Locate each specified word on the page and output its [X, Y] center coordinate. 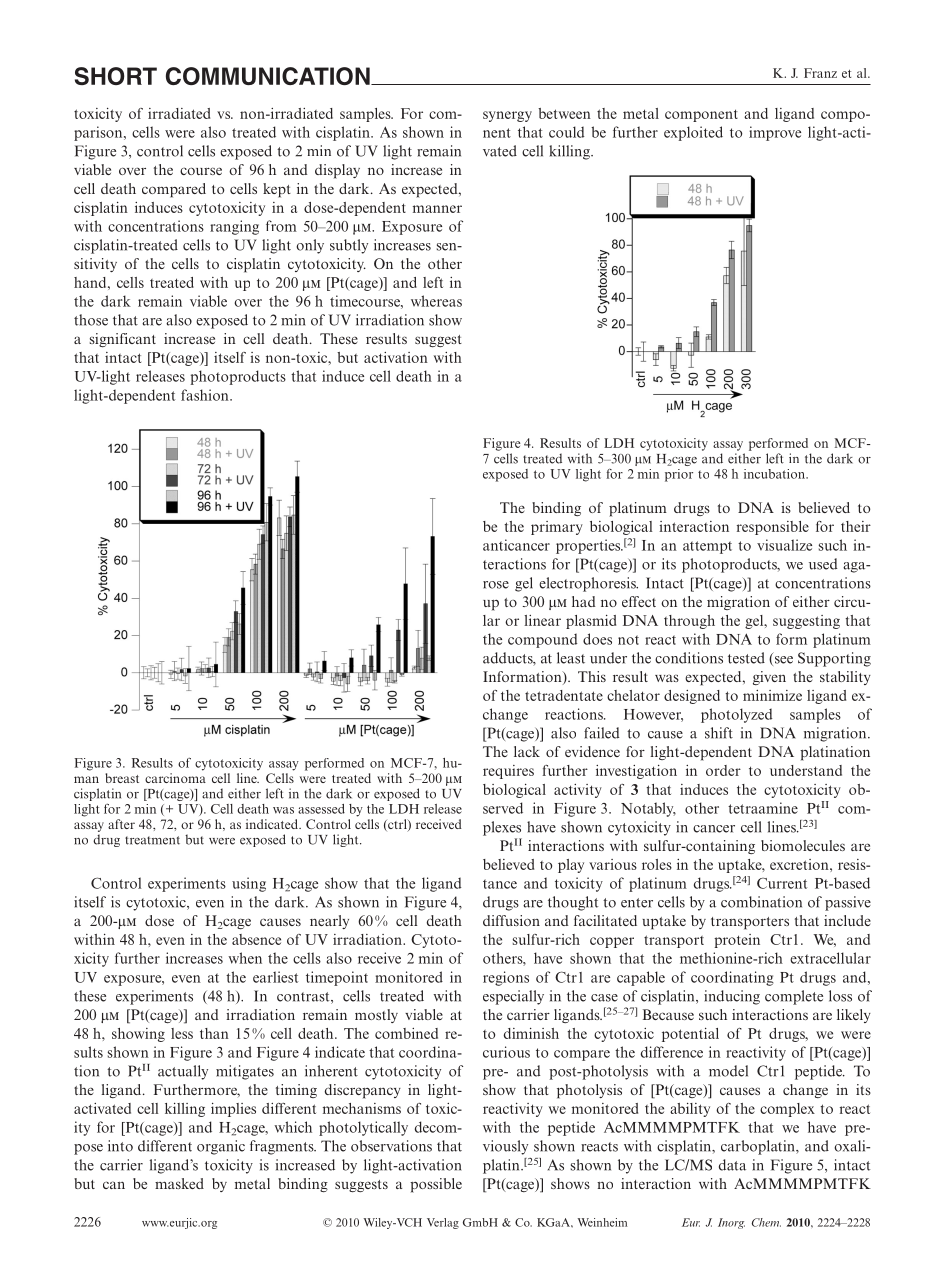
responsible [773, 528]
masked [179, 1183]
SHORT [116, 76]
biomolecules [803, 845]
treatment [152, 840]
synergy [507, 116]
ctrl [397, 825]
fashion [206, 395]
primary [557, 528]
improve [775, 133]
